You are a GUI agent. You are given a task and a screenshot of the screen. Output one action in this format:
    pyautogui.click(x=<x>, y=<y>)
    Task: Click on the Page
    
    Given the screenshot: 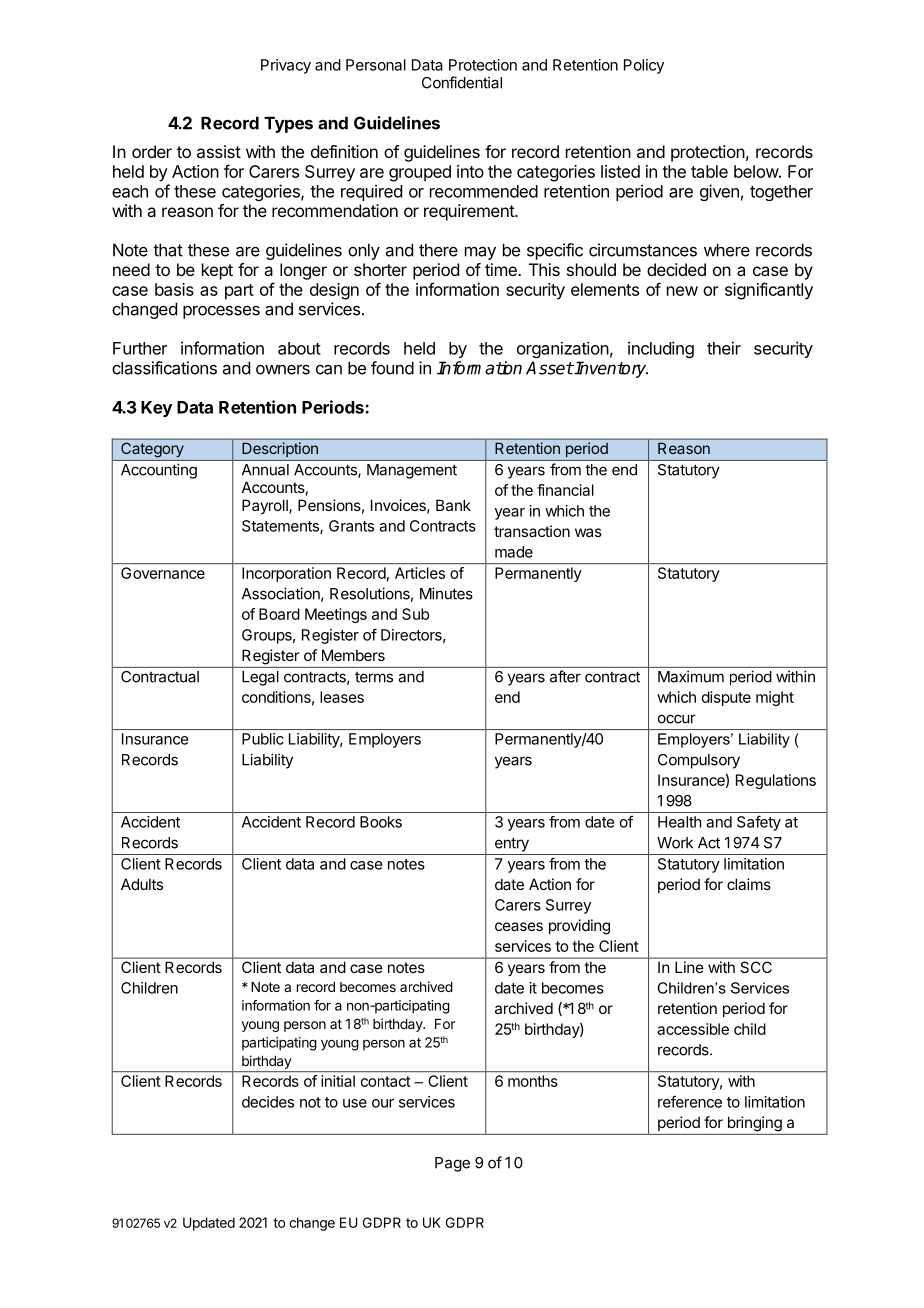 What is the action you would take?
    pyautogui.click(x=452, y=1164)
